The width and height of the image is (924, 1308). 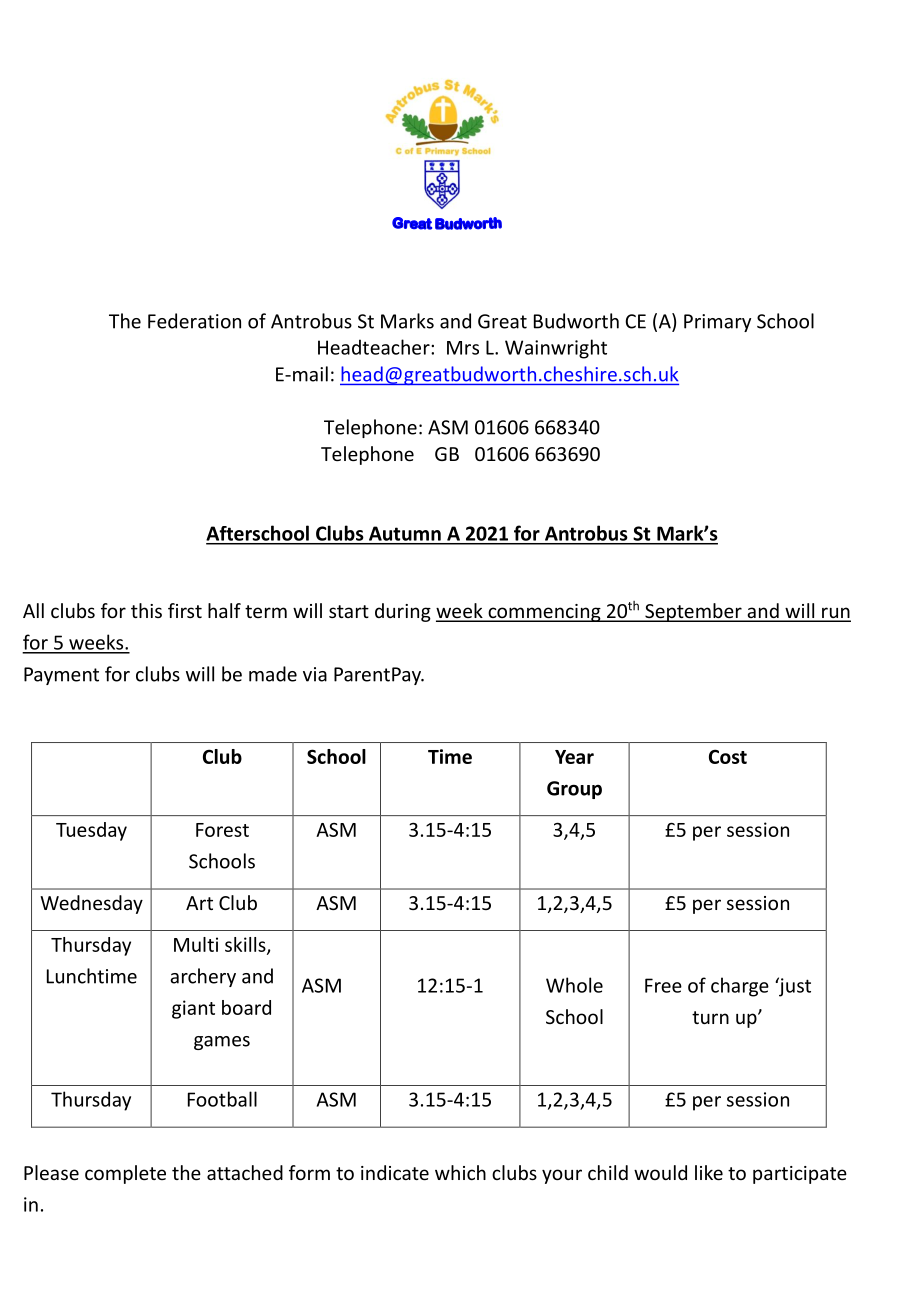 I want to click on complete, so click(x=125, y=1174).
